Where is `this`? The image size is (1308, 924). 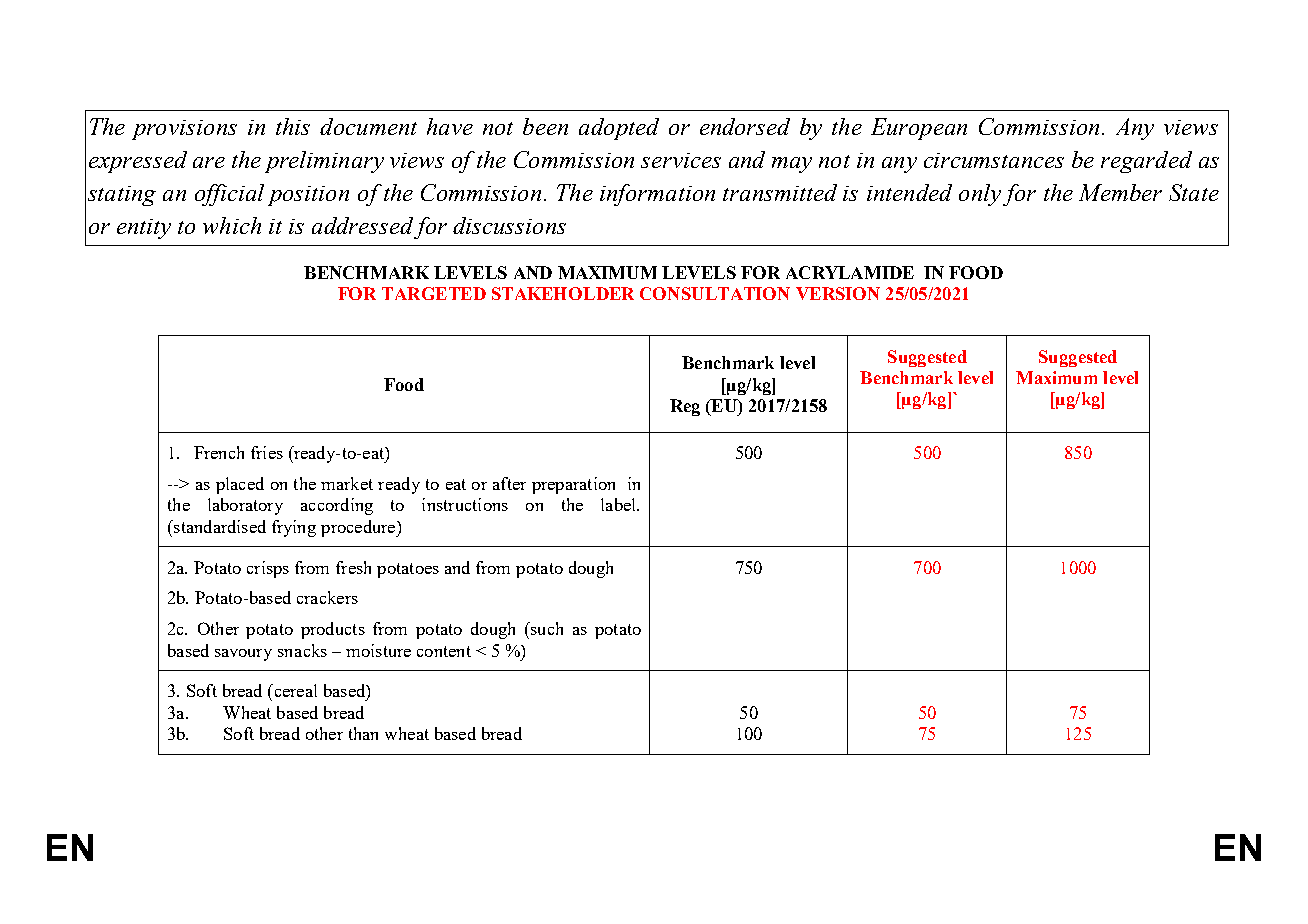 this is located at coordinates (293, 126).
